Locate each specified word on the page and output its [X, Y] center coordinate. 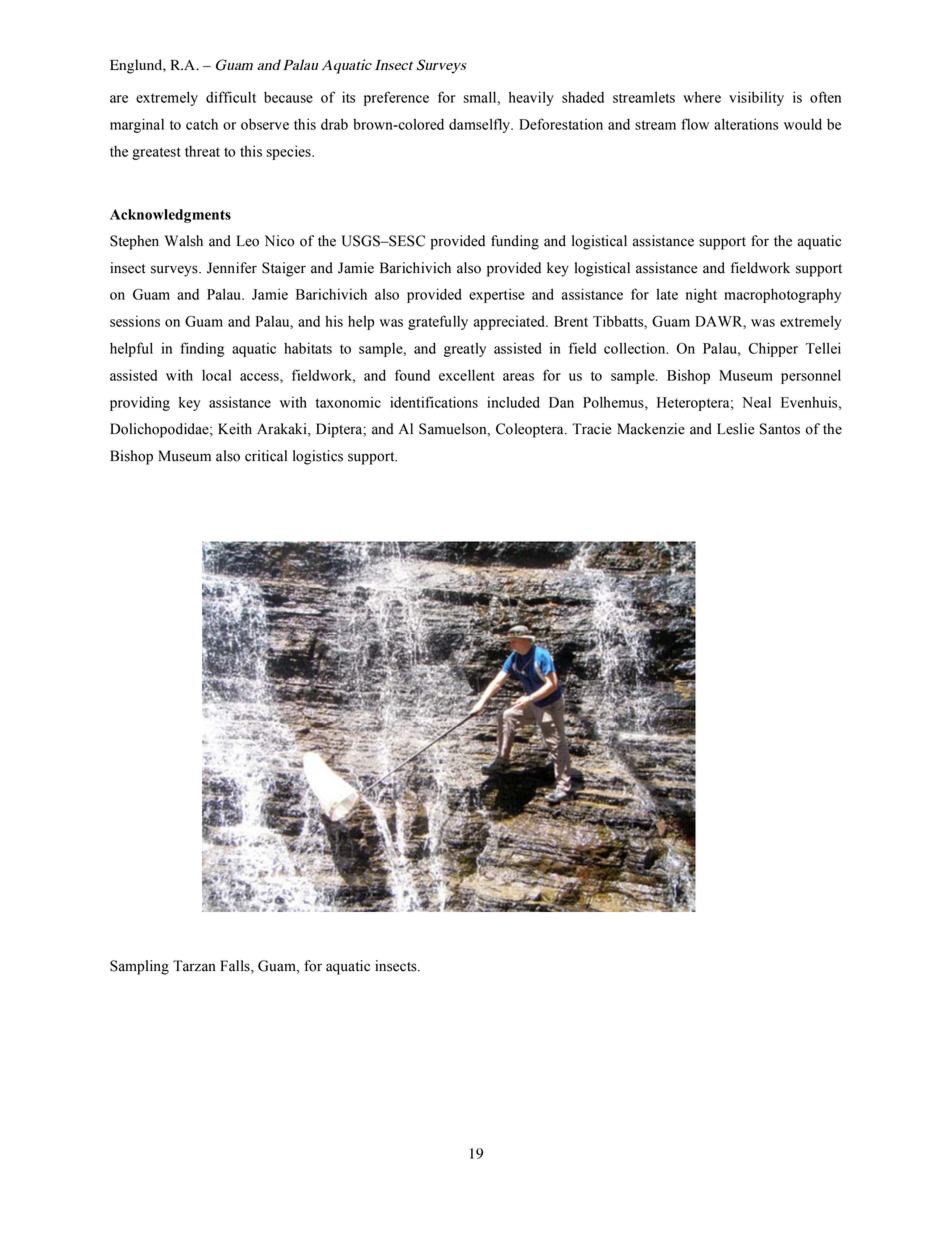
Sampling [139, 967]
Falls [236, 967]
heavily [531, 98]
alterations [746, 124]
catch [202, 124]
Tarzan [194, 966]
